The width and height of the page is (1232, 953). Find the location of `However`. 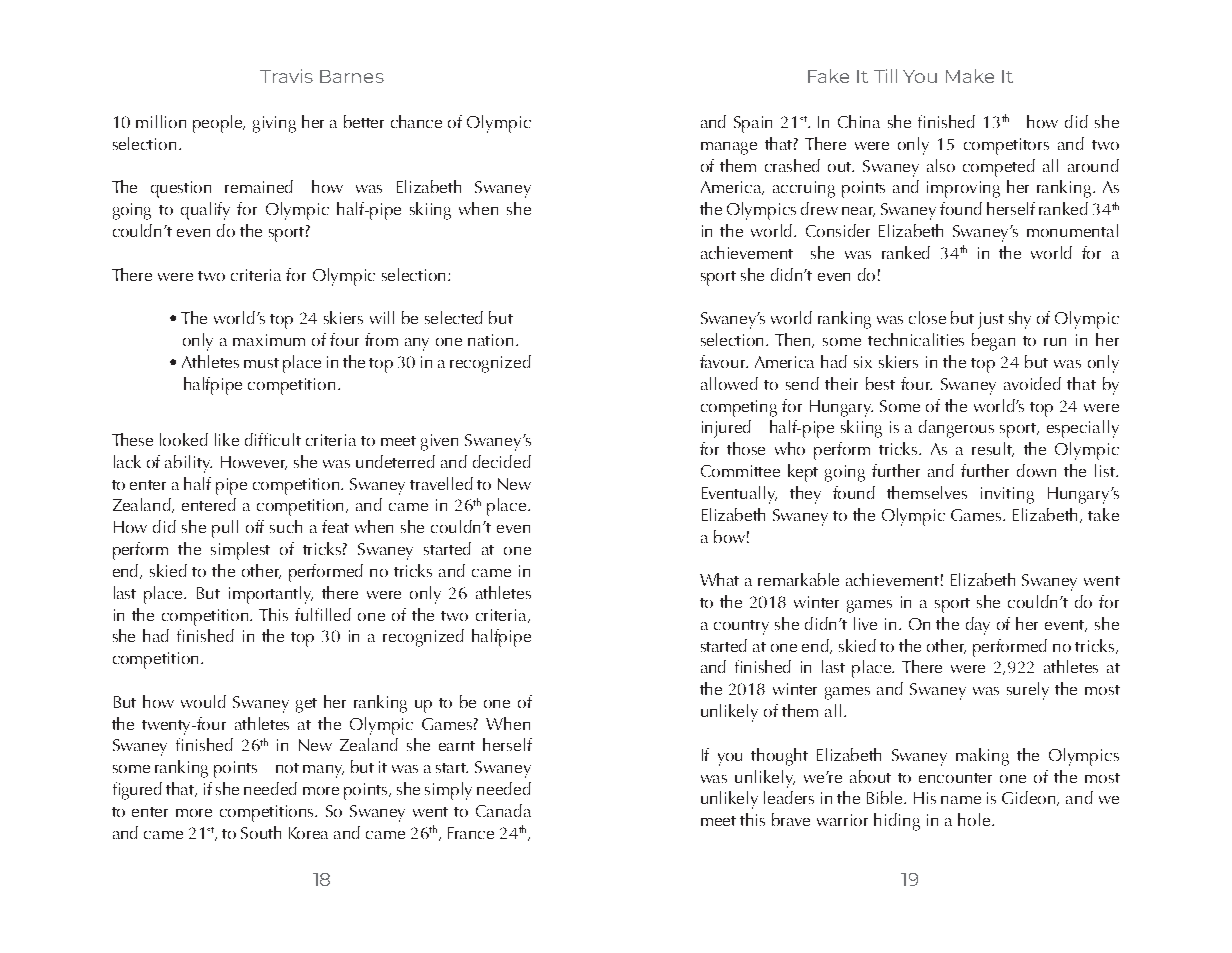

However is located at coordinates (254, 463).
